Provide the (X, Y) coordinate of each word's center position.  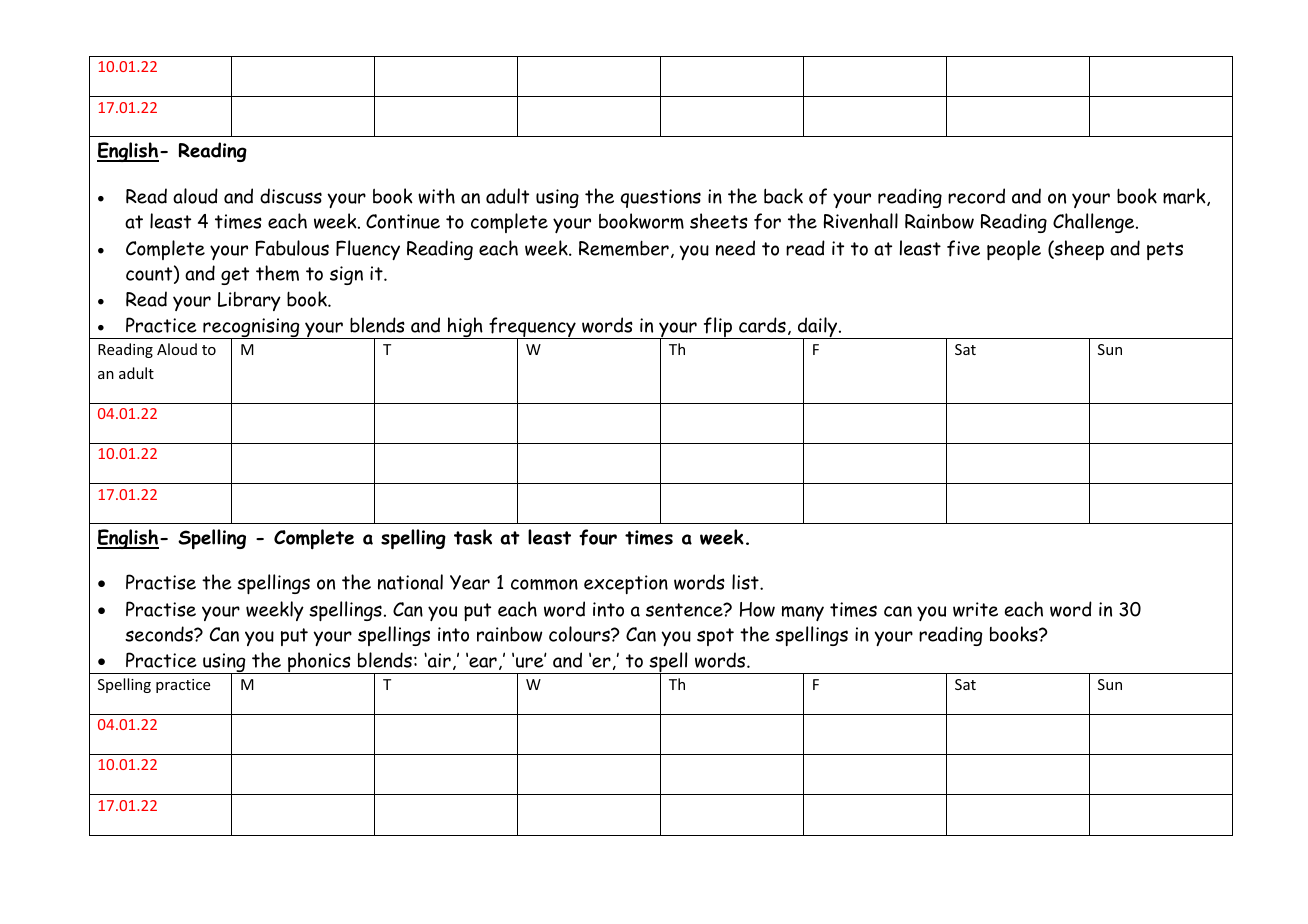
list (746, 582)
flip (718, 328)
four (598, 537)
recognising (251, 329)
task (473, 537)
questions (661, 198)
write (975, 609)
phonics (319, 663)
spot (715, 637)
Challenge (1095, 223)
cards (762, 325)
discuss (291, 196)
